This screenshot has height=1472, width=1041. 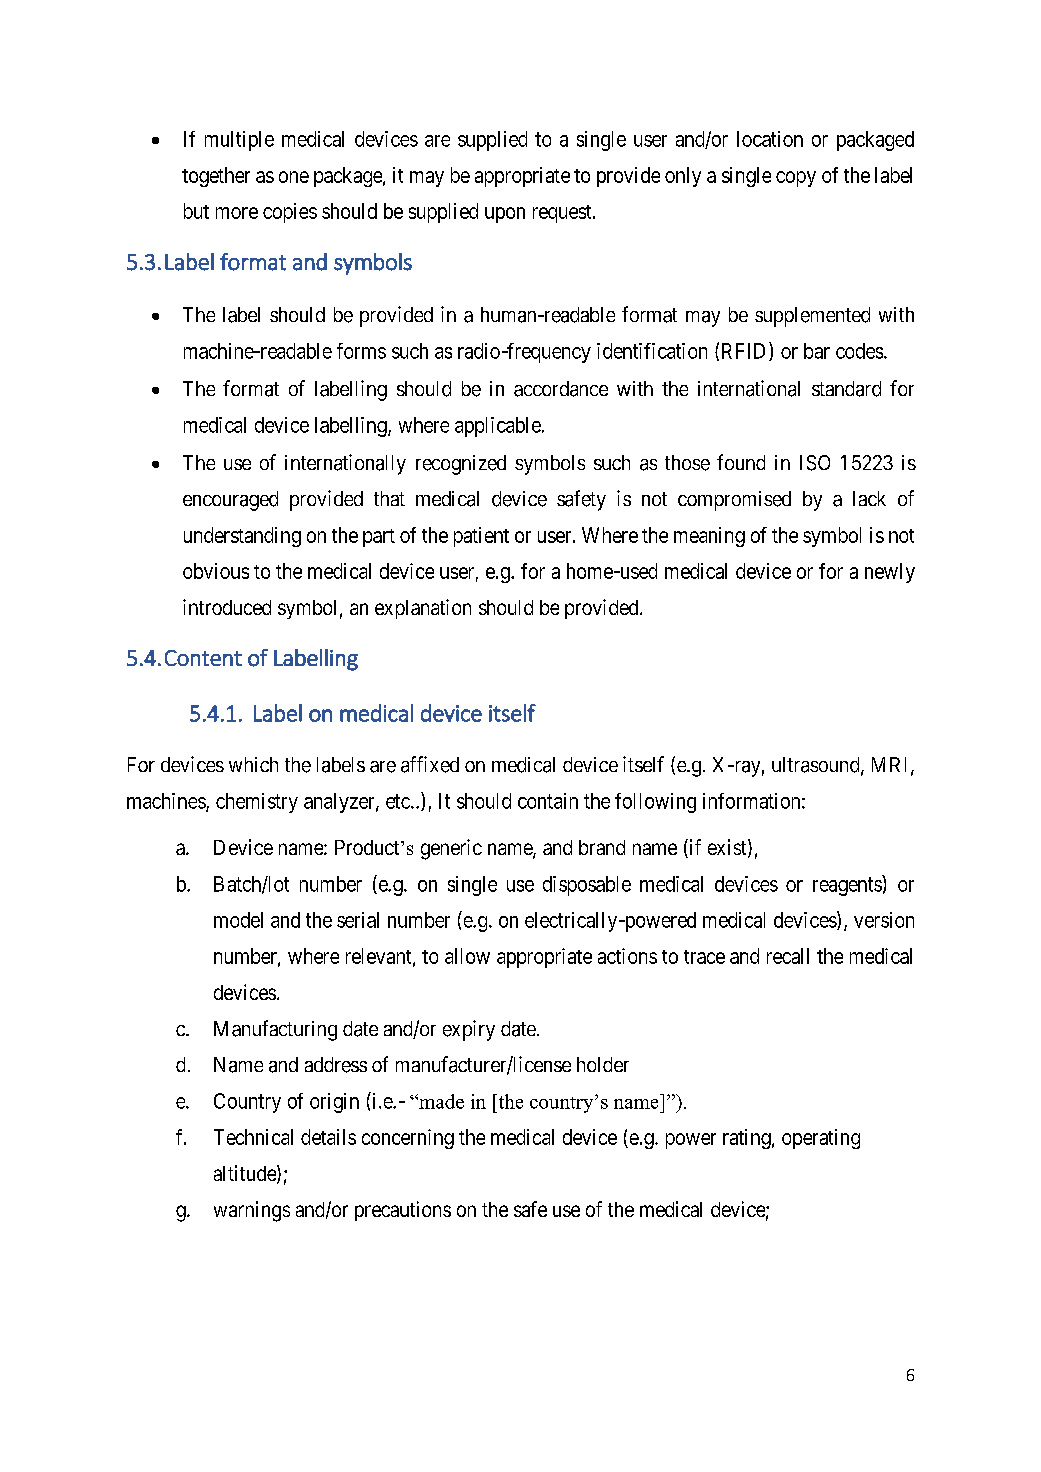 I want to click on request, so click(x=563, y=214).
